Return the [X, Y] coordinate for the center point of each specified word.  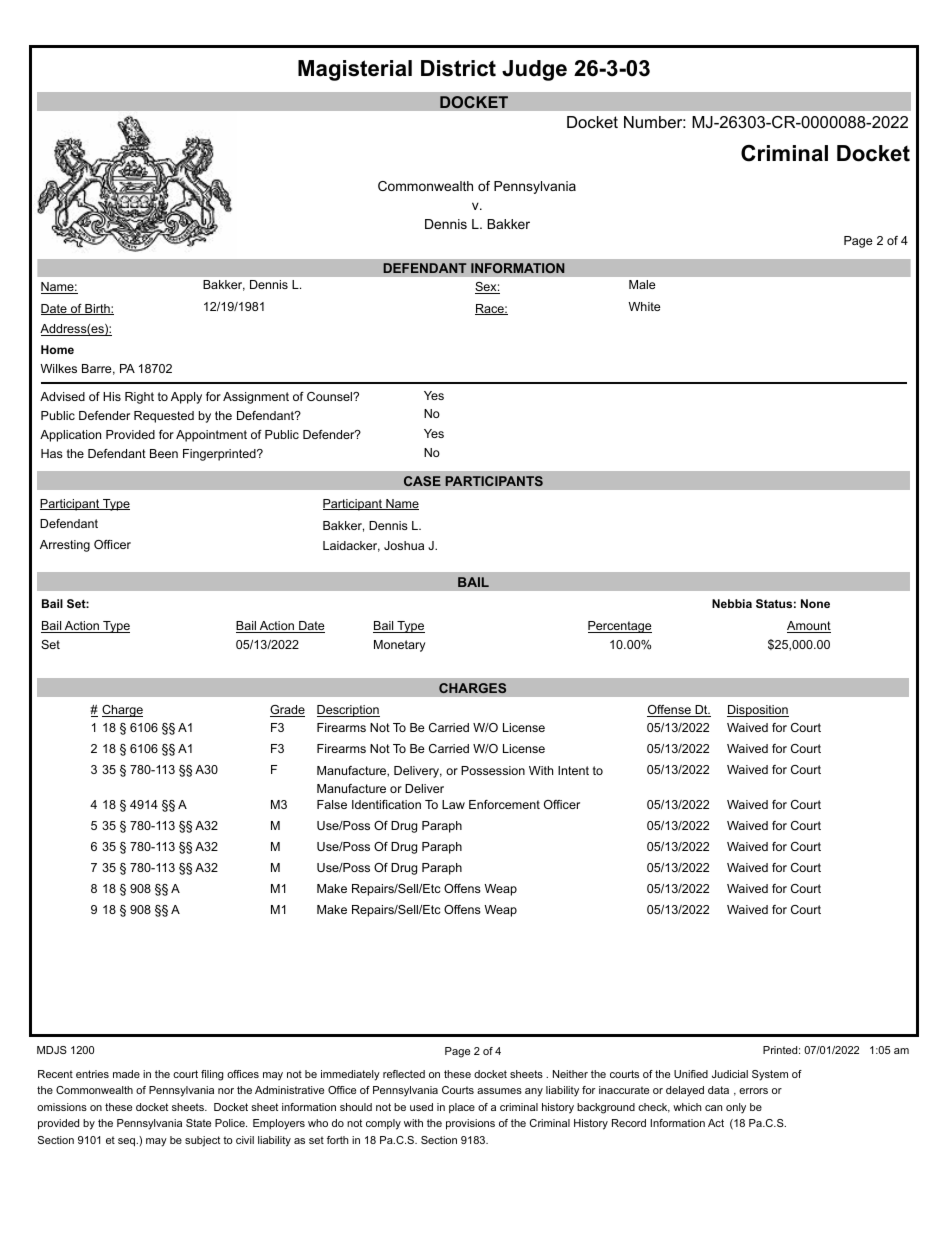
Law [453, 804]
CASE [422, 481]
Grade [287, 711]
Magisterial [355, 70]
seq [127, 1142]
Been [164, 453]
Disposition [758, 711]
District [458, 68]
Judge [534, 70]
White [644, 306]
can [713, 1108]
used [421, 1107]
